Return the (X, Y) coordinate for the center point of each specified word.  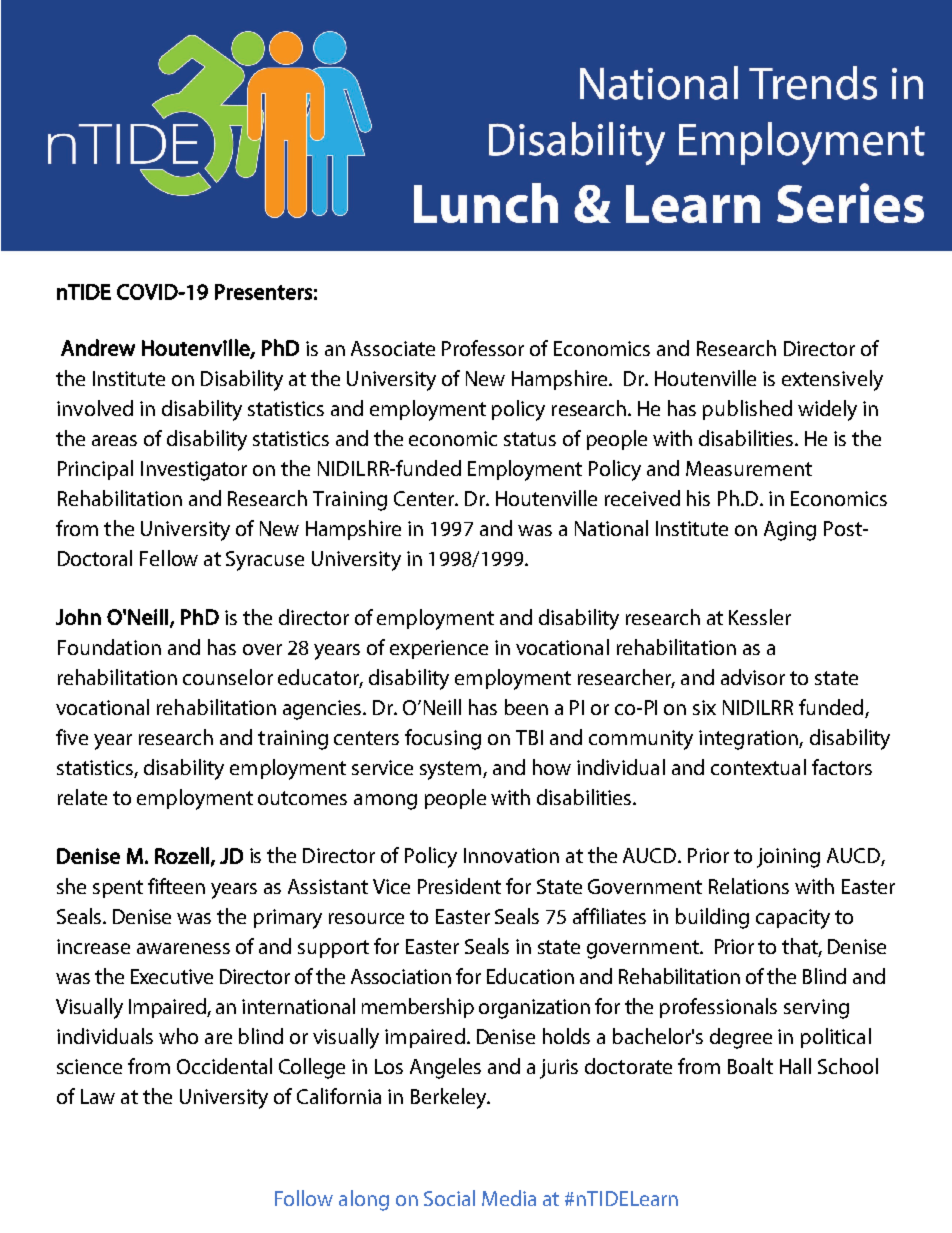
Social (449, 1198)
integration (749, 740)
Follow (304, 1198)
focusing (443, 739)
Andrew (98, 347)
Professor (483, 348)
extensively (832, 380)
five (72, 737)
